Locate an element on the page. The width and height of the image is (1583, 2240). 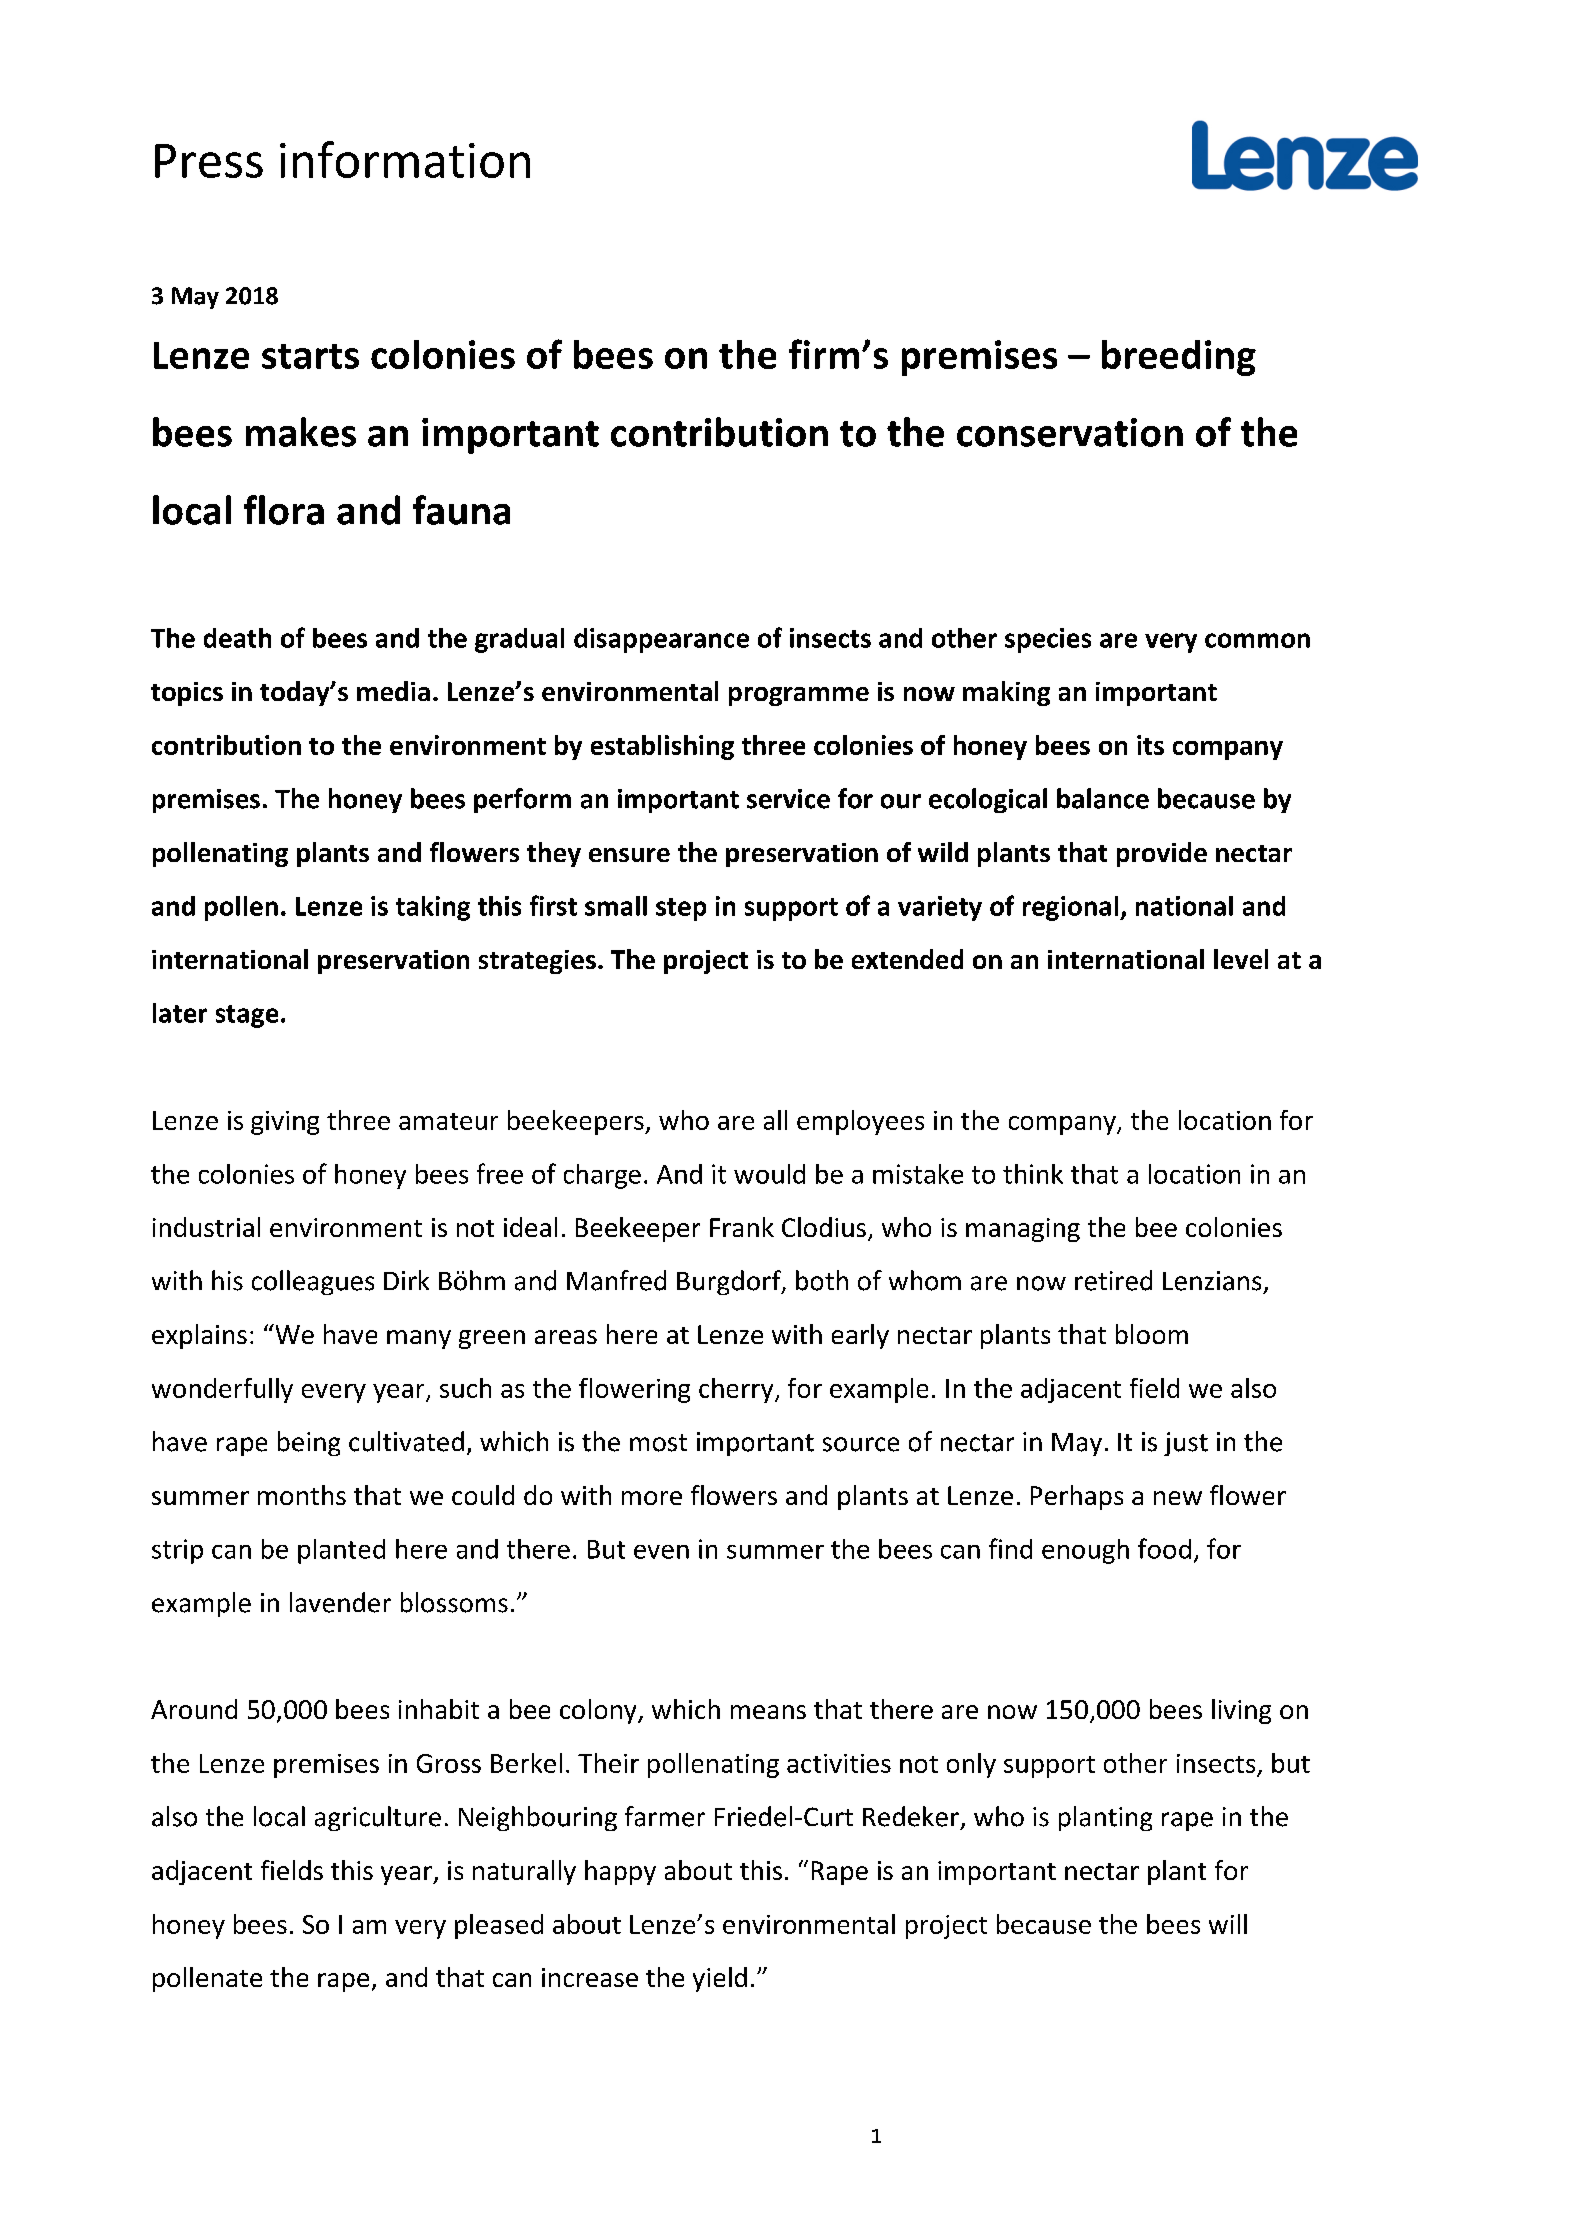
will is located at coordinates (1228, 1924).
